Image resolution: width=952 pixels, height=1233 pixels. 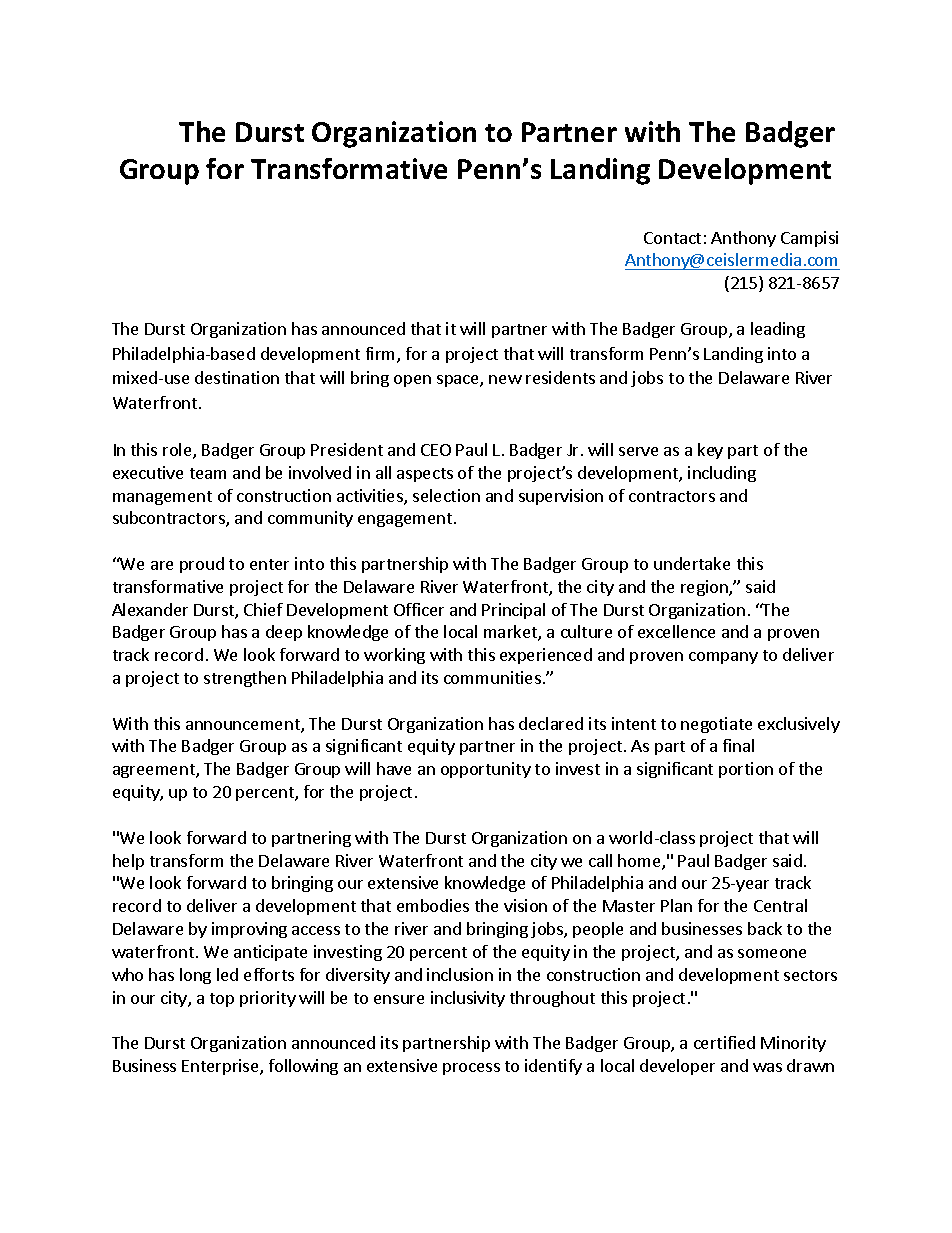 What do you see at coordinates (672, 238) in the document?
I see `Contact` at bounding box center [672, 238].
